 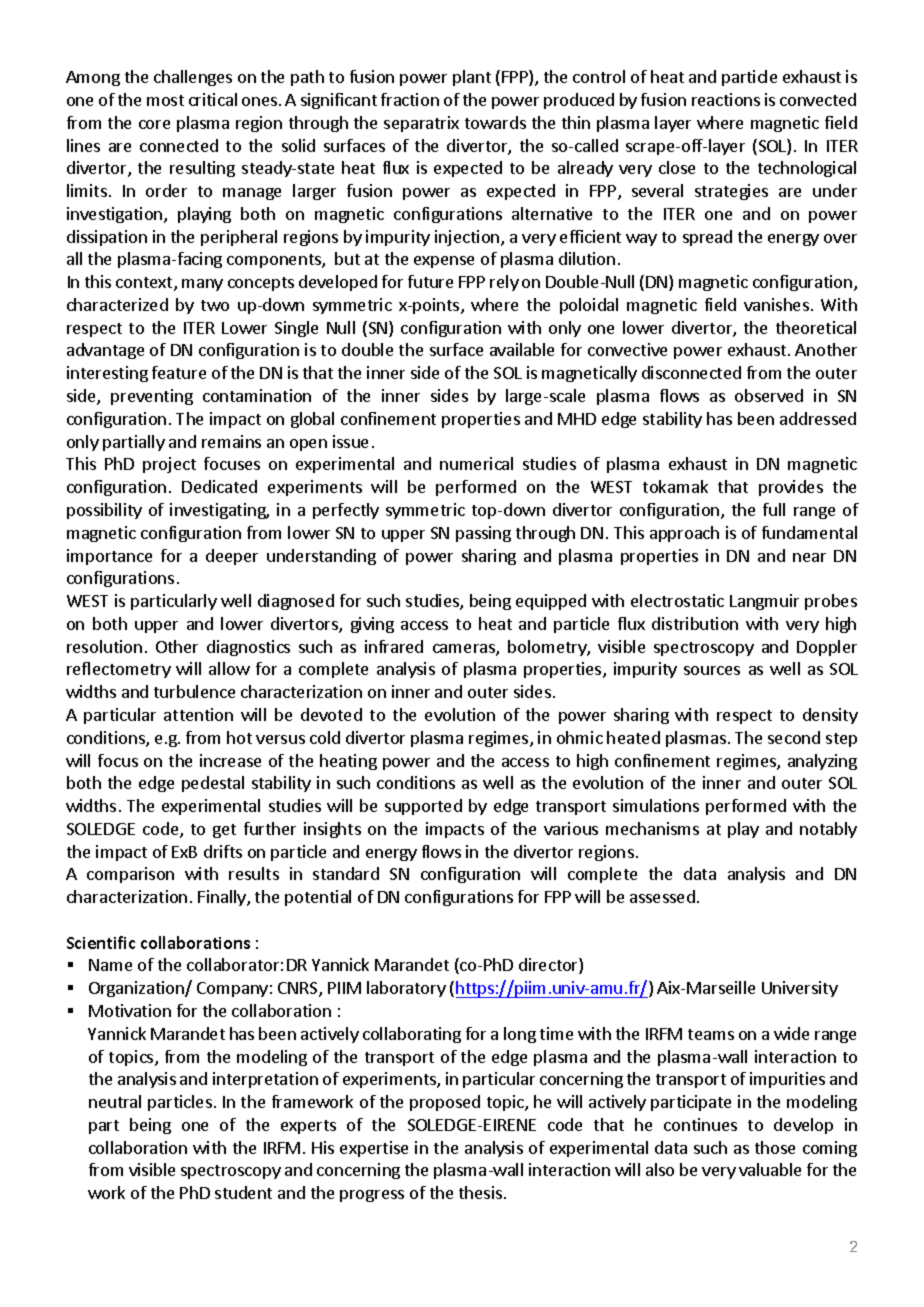 What do you see at coordinates (243, 1192) in the document?
I see `student` at bounding box center [243, 1192].
